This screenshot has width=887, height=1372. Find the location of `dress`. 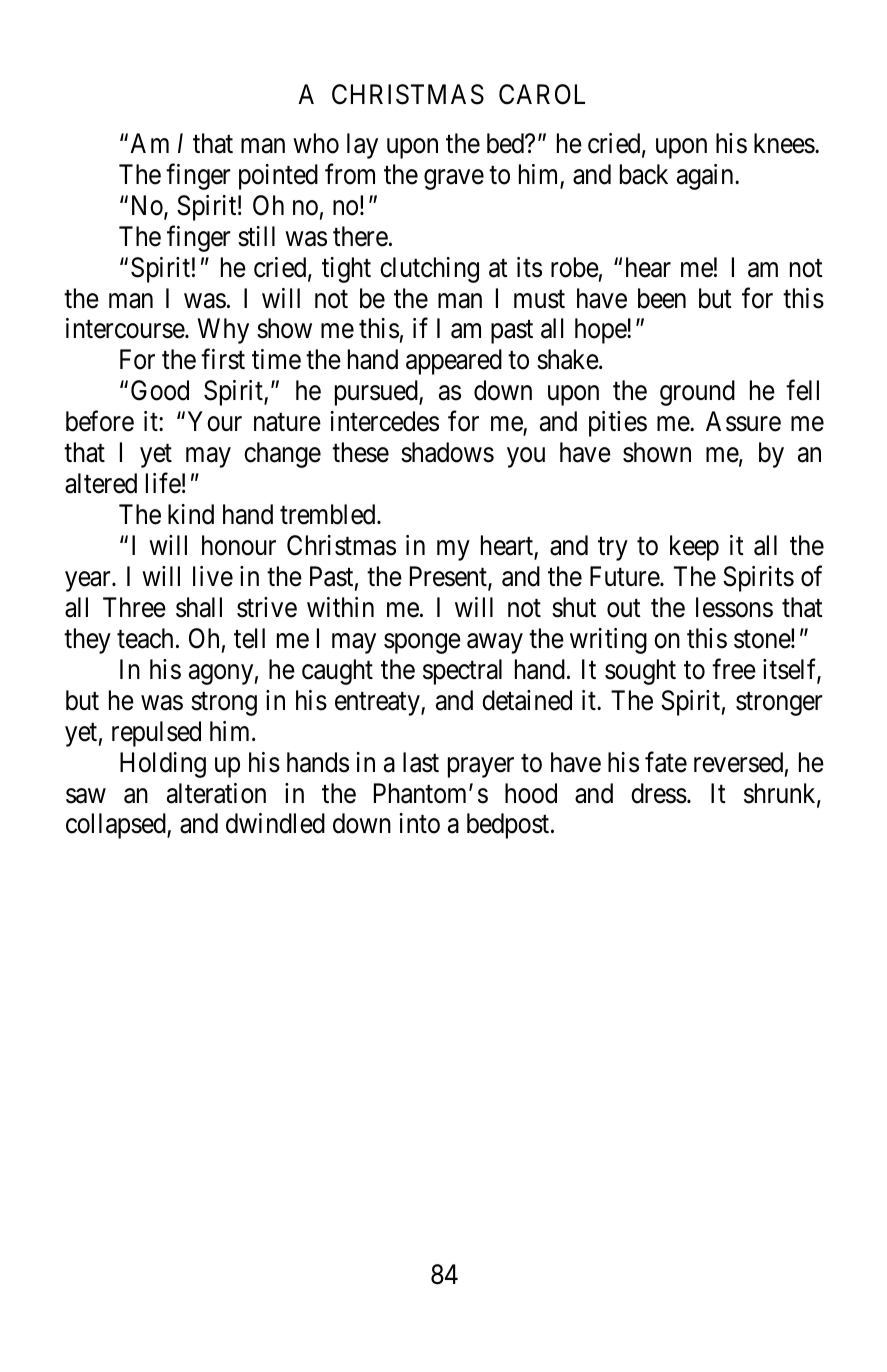

dress is located at coordinates (659, 793).
